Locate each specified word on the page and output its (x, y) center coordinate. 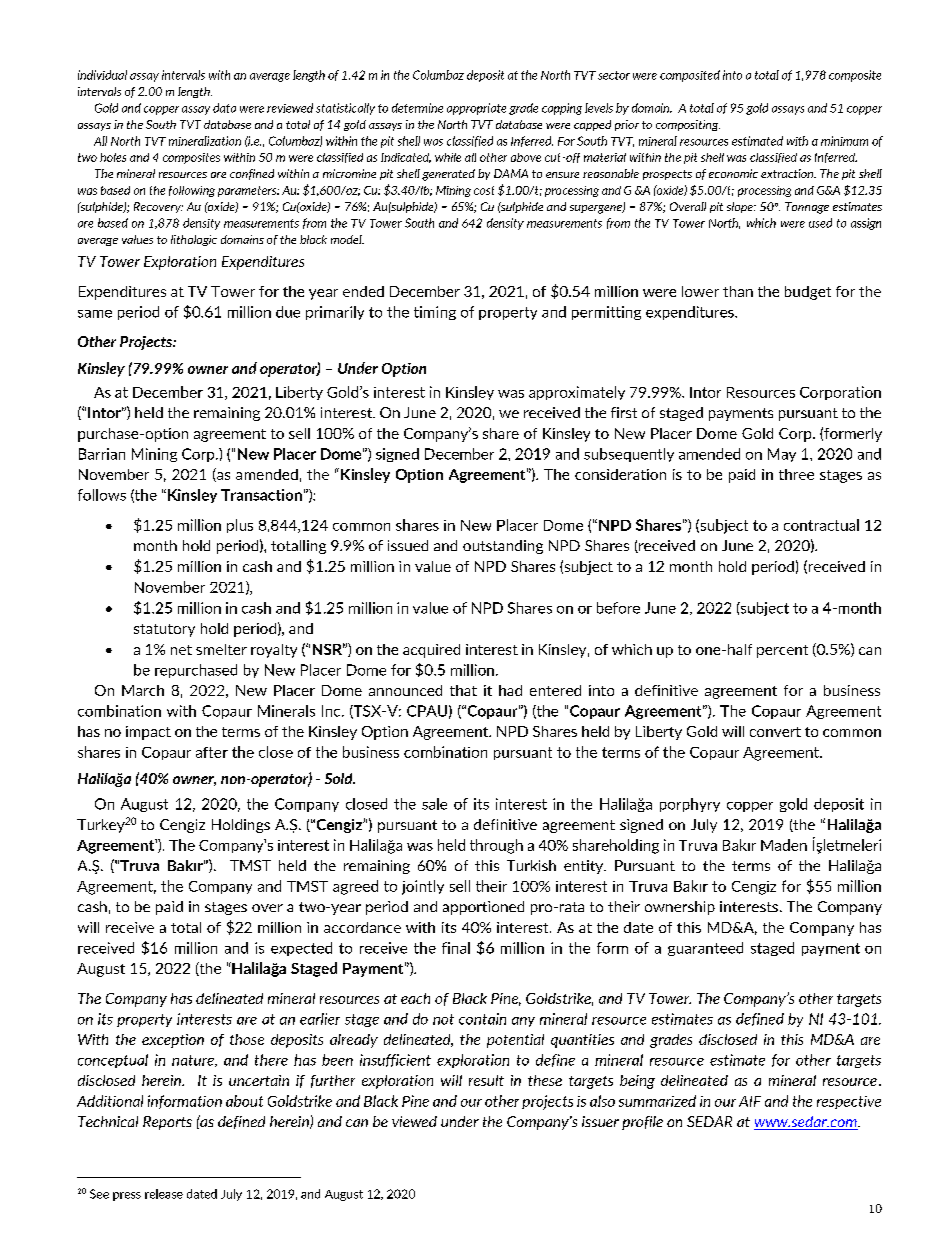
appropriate (476, 109)
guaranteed (705, 949)
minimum (844, 141)
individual (102, 75)
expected (301, 949)
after (212, 752)
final (456, 948)
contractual (821, 525)
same (95, 314)
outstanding (503, 547)
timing (435, 313)
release (164, 1194)
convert (775, 732)
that (463, 690)
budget (808, 293)
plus (240, 526)
